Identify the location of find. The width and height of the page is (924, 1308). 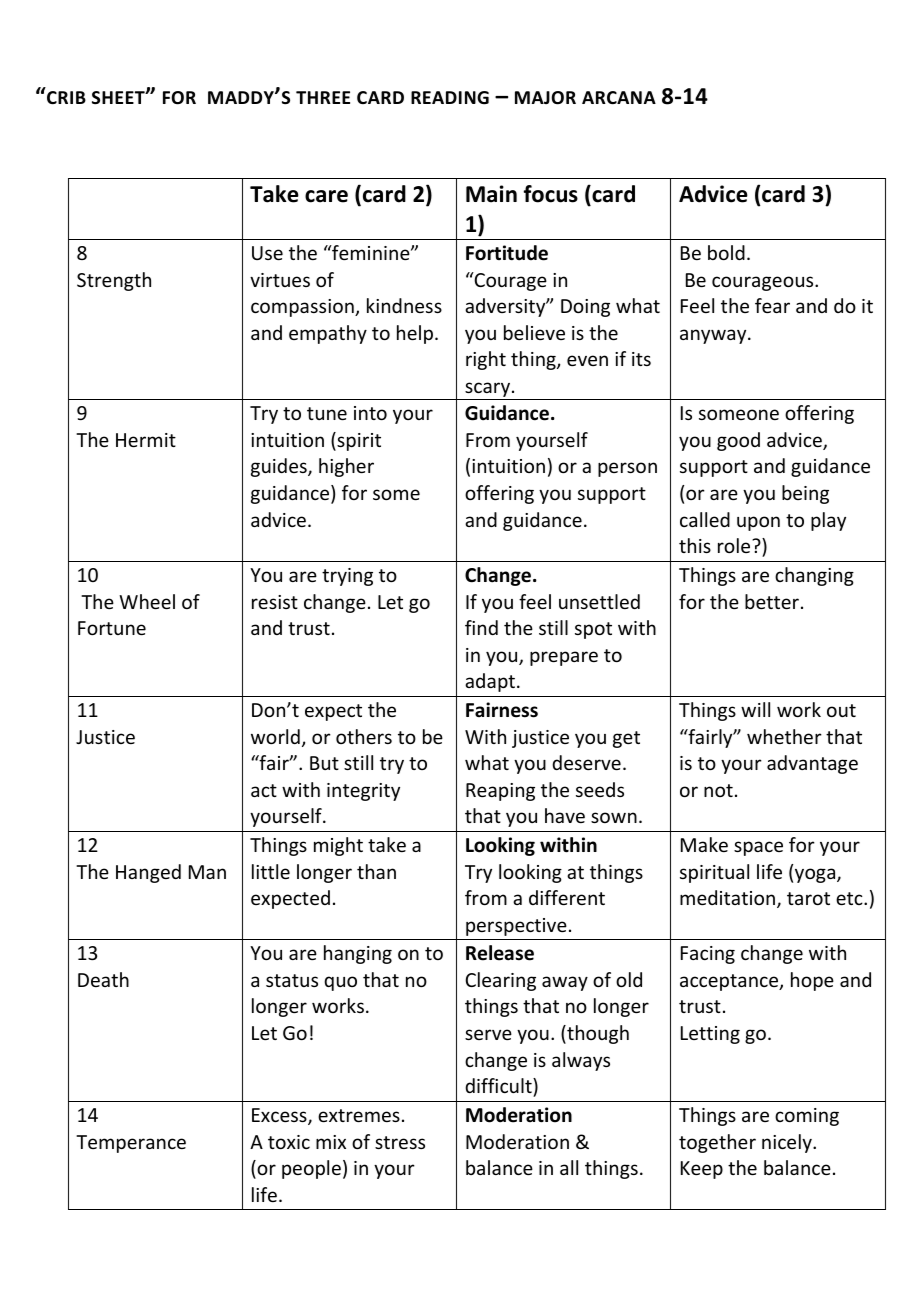
(481, 627).
